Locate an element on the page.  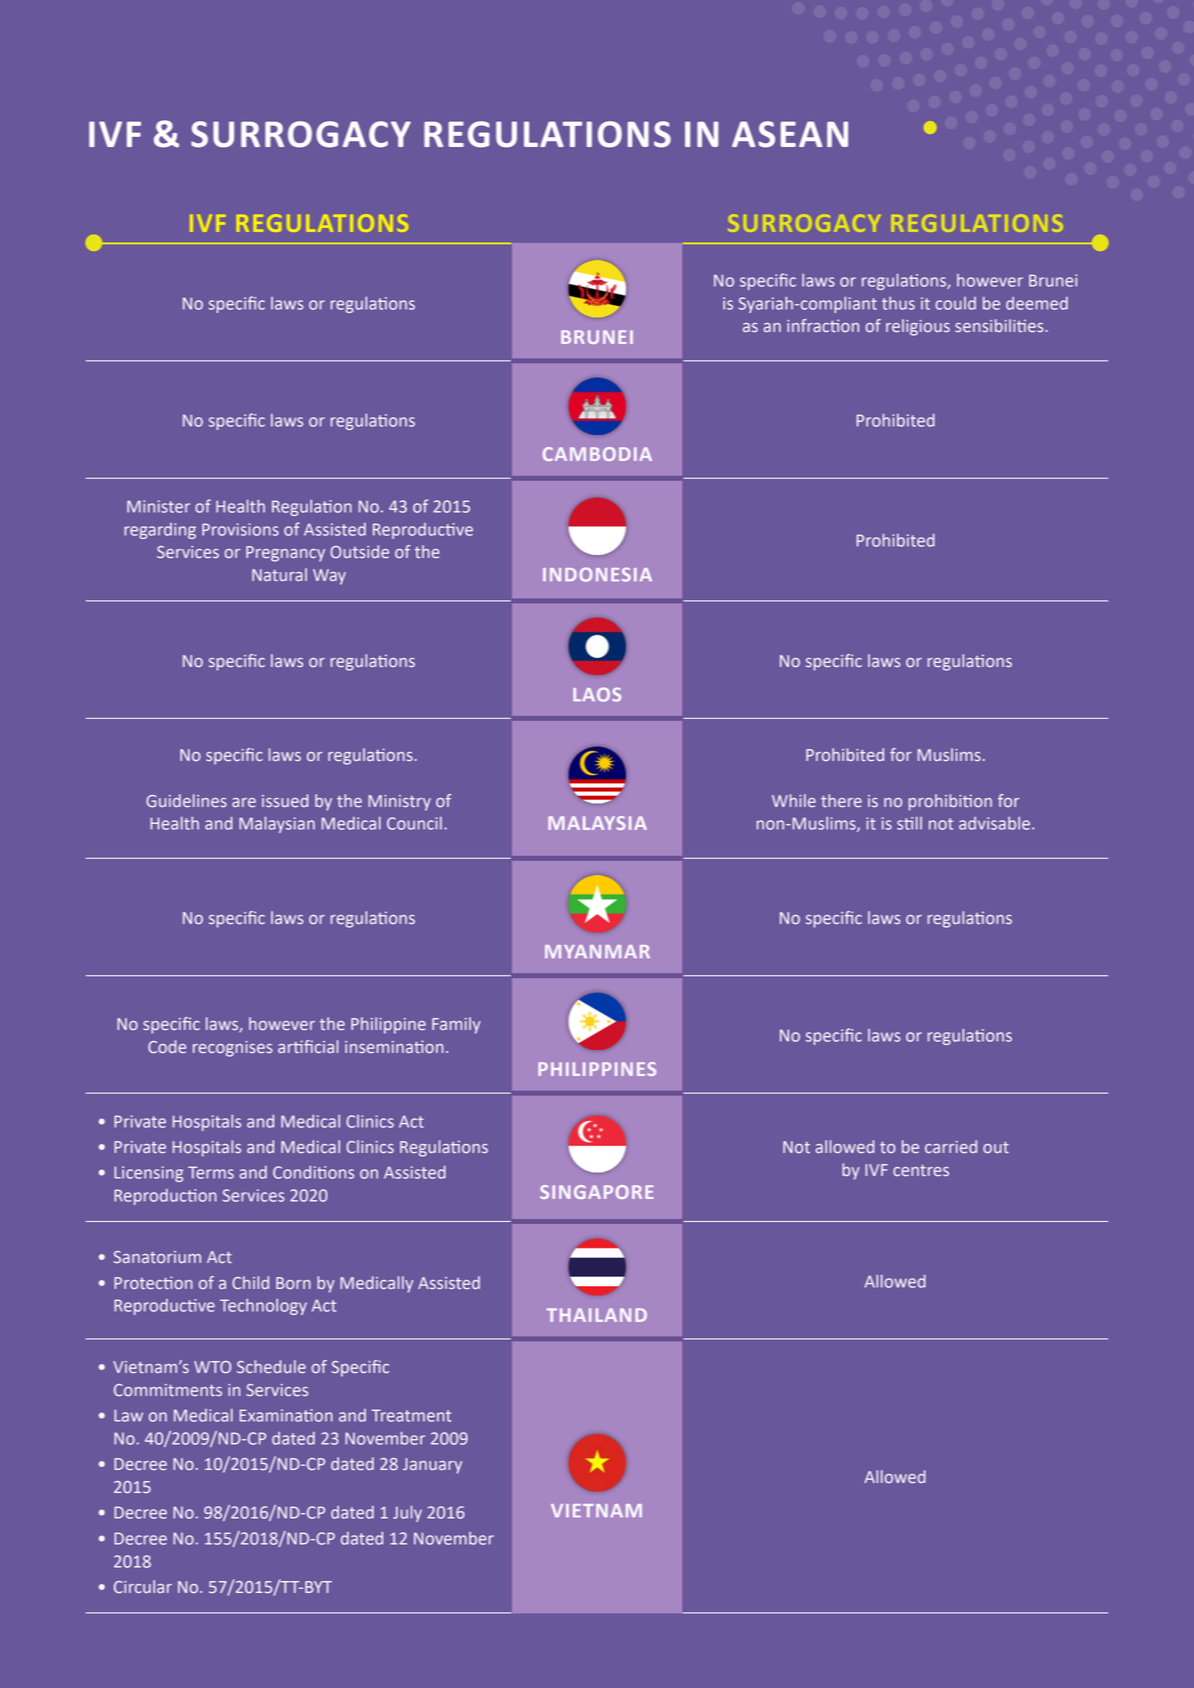
could is located at coordinates (956, 303).
